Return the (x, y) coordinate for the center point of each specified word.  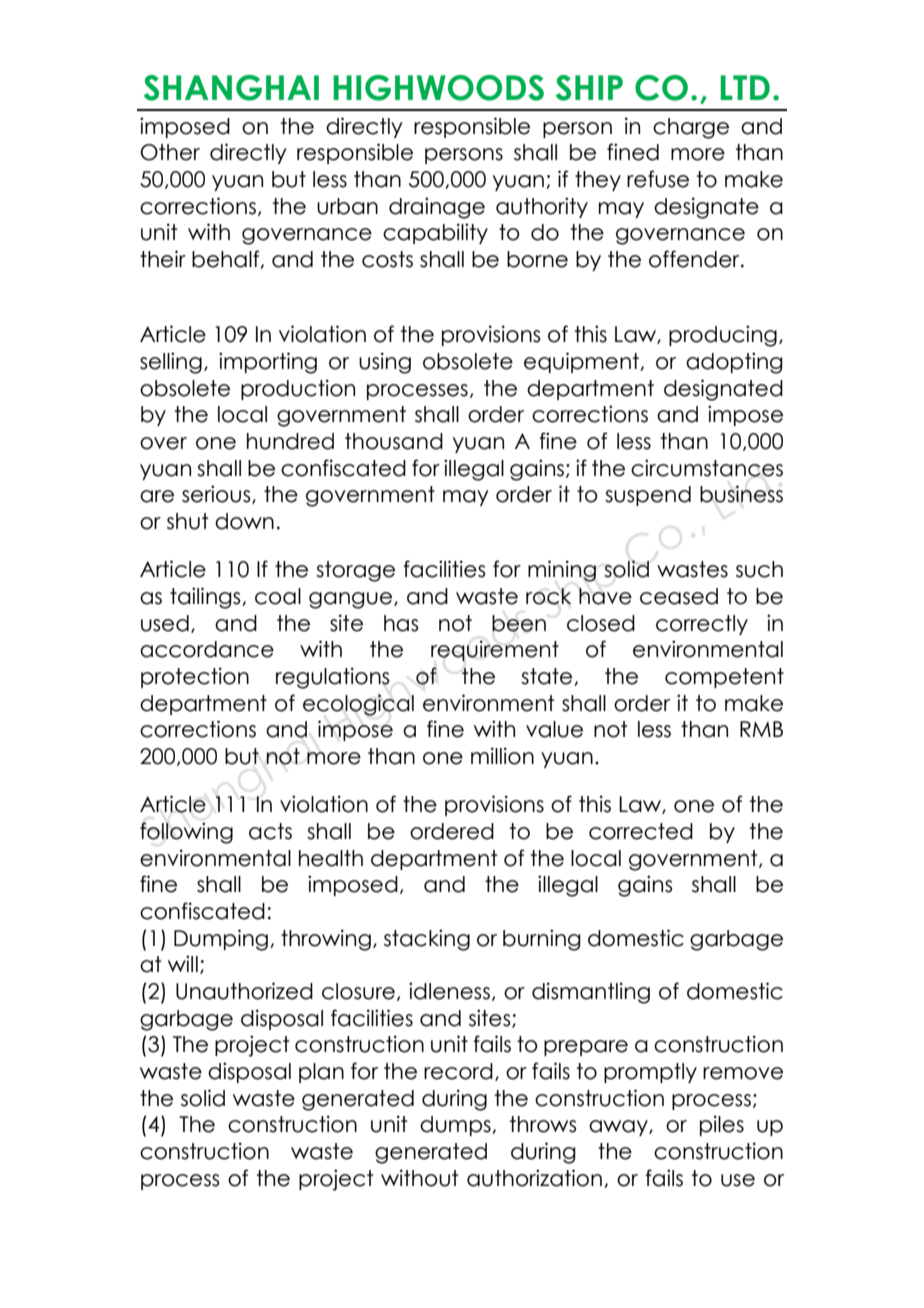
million (502, 756)
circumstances (707, 468)
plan (321, 1073)
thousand (394, 441)
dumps (456, 1126)
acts (270, 831)
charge (691, 128)
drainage (437, 208)
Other (170, 152)
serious (217, 494)
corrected (641, 831)
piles (722, 1125)
